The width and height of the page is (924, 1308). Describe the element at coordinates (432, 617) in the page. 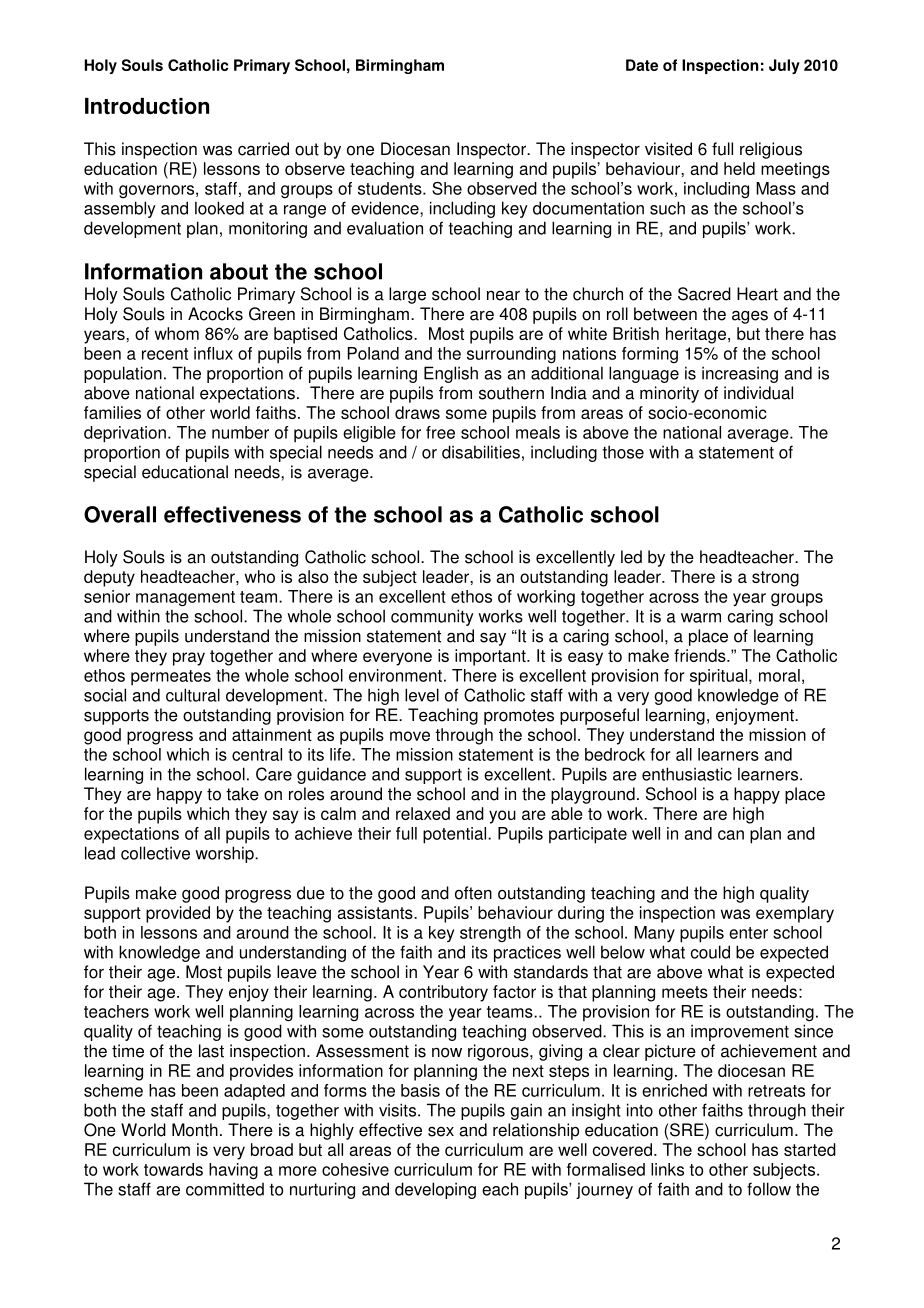

I see `community` at that location.
